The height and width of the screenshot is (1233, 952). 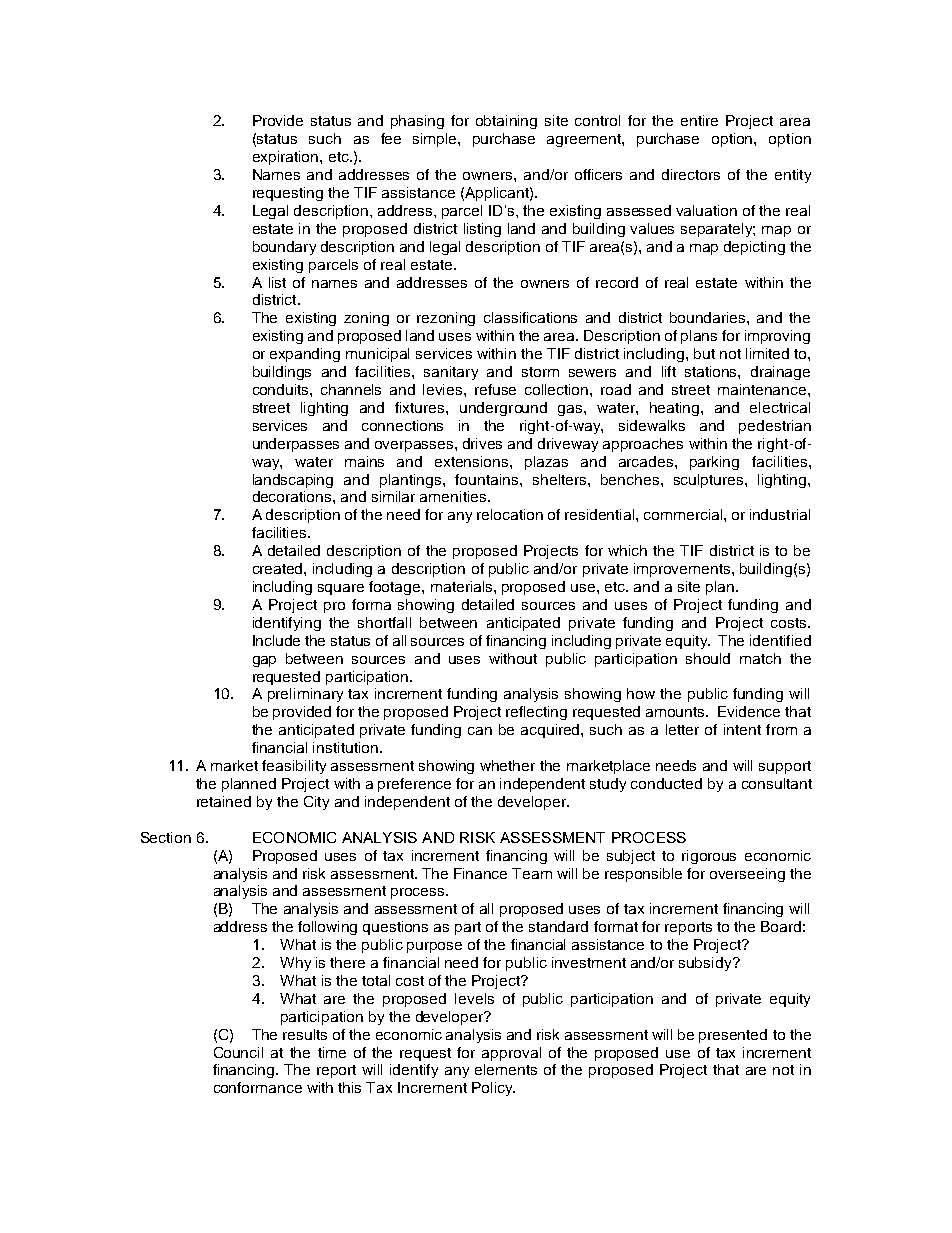 I want to click on Include, so click(x=276, y=640).
